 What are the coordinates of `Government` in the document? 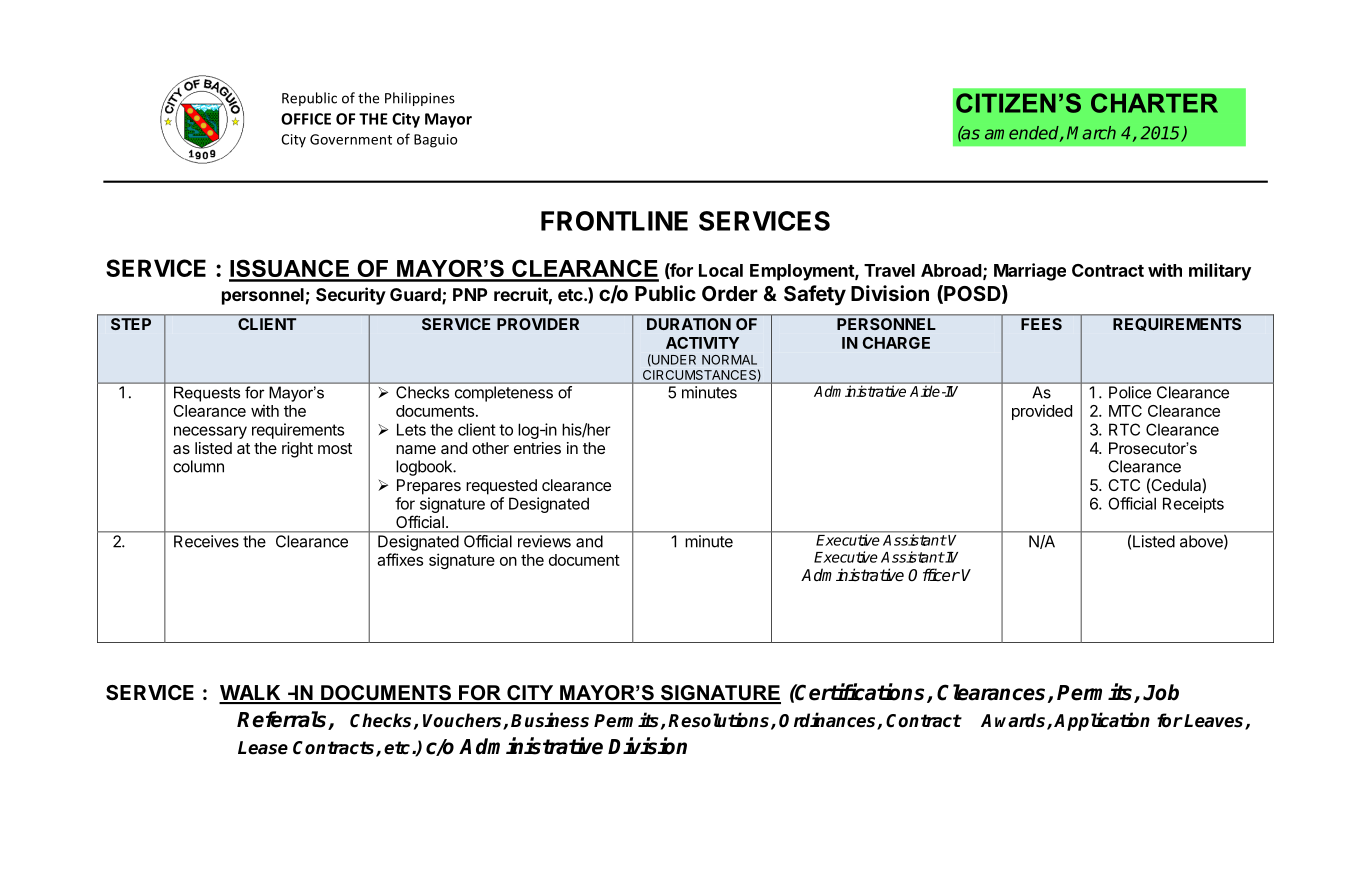 It's located at (351, 139).
